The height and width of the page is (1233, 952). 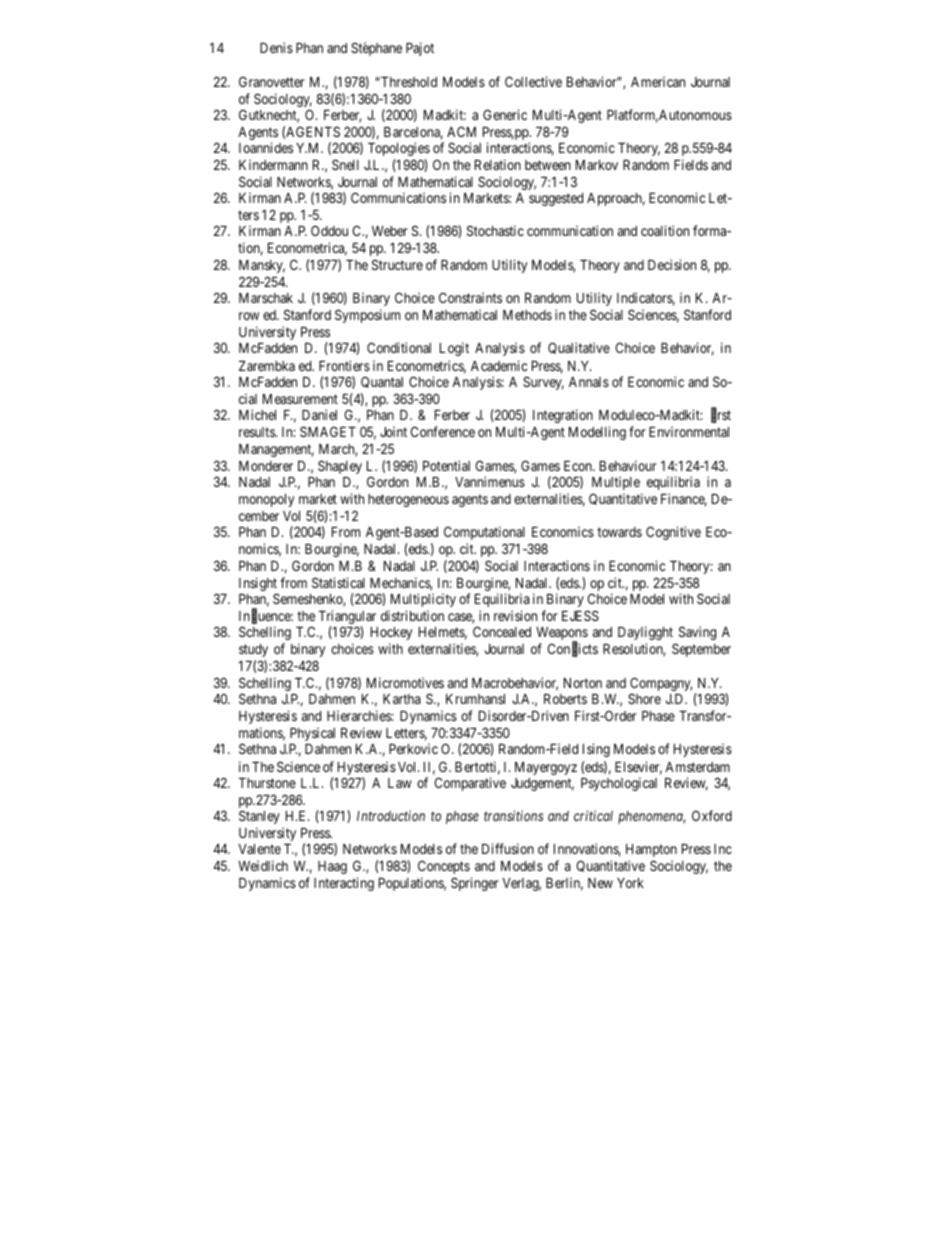 What do you see at coordinates (475, 884) in the page?
I see `Springer` at bounding box center [475, 884].
